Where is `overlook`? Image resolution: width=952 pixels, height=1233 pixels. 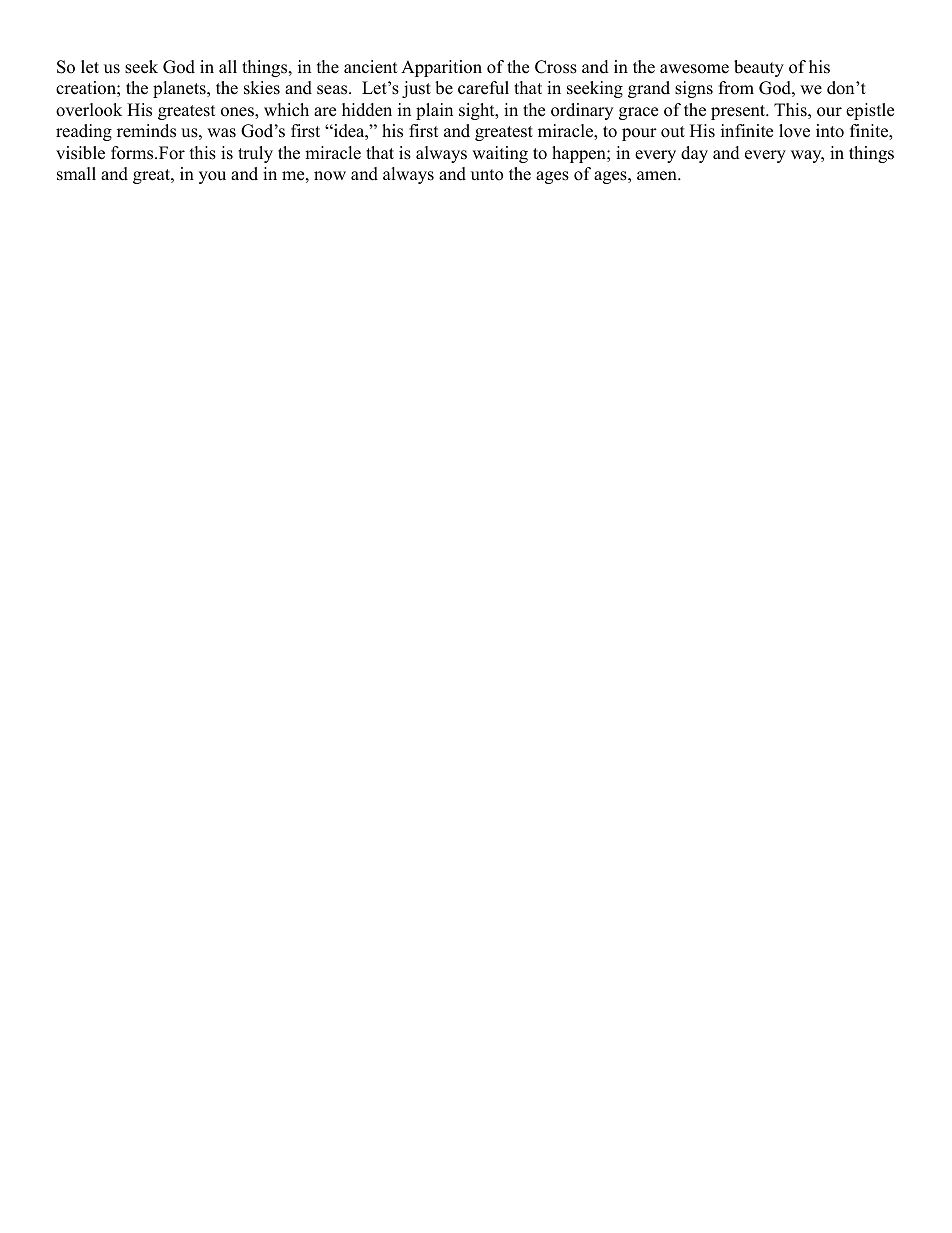
overlook is located at coordinates (89, 110).
